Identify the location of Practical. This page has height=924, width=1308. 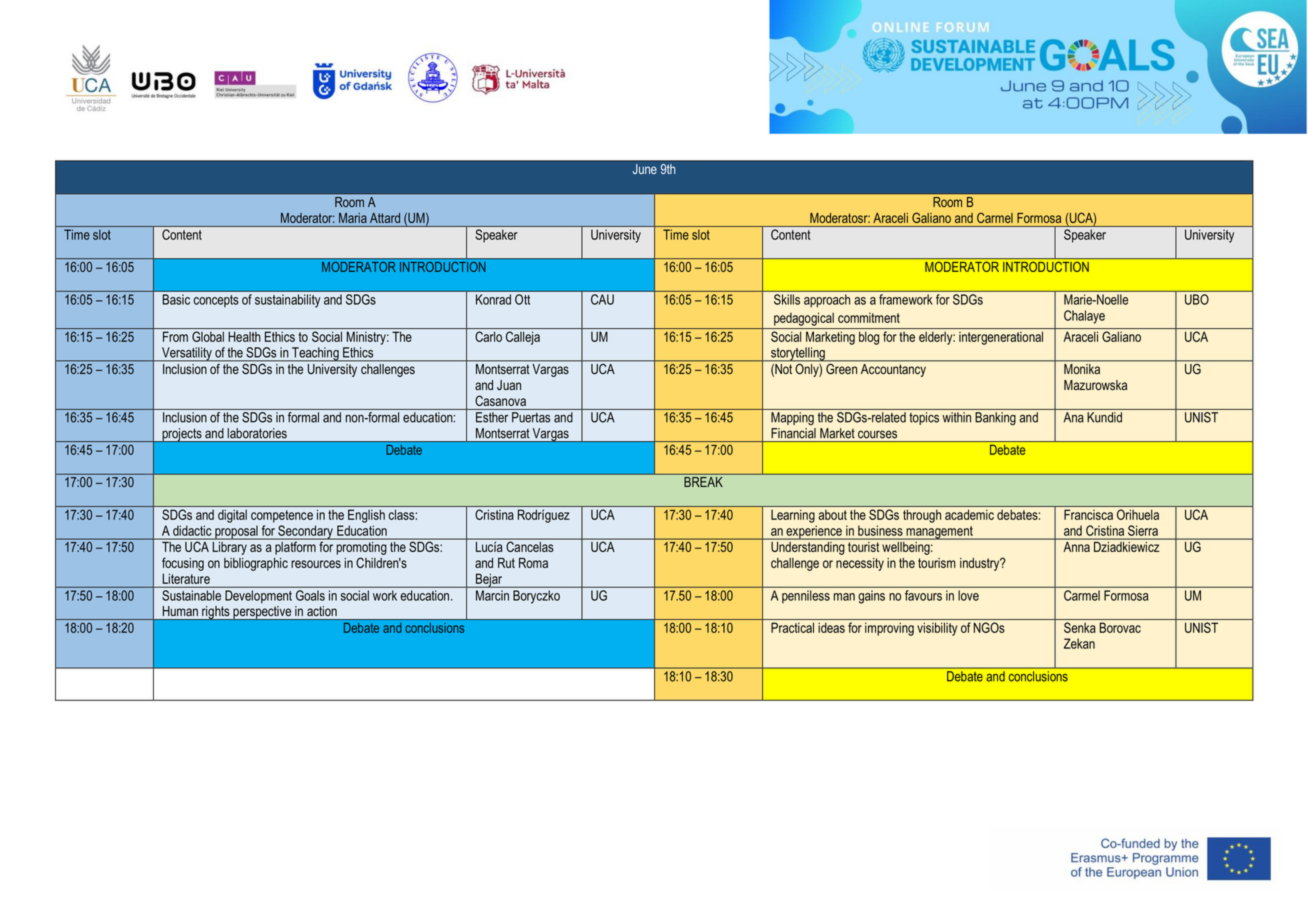
(792, 627).
